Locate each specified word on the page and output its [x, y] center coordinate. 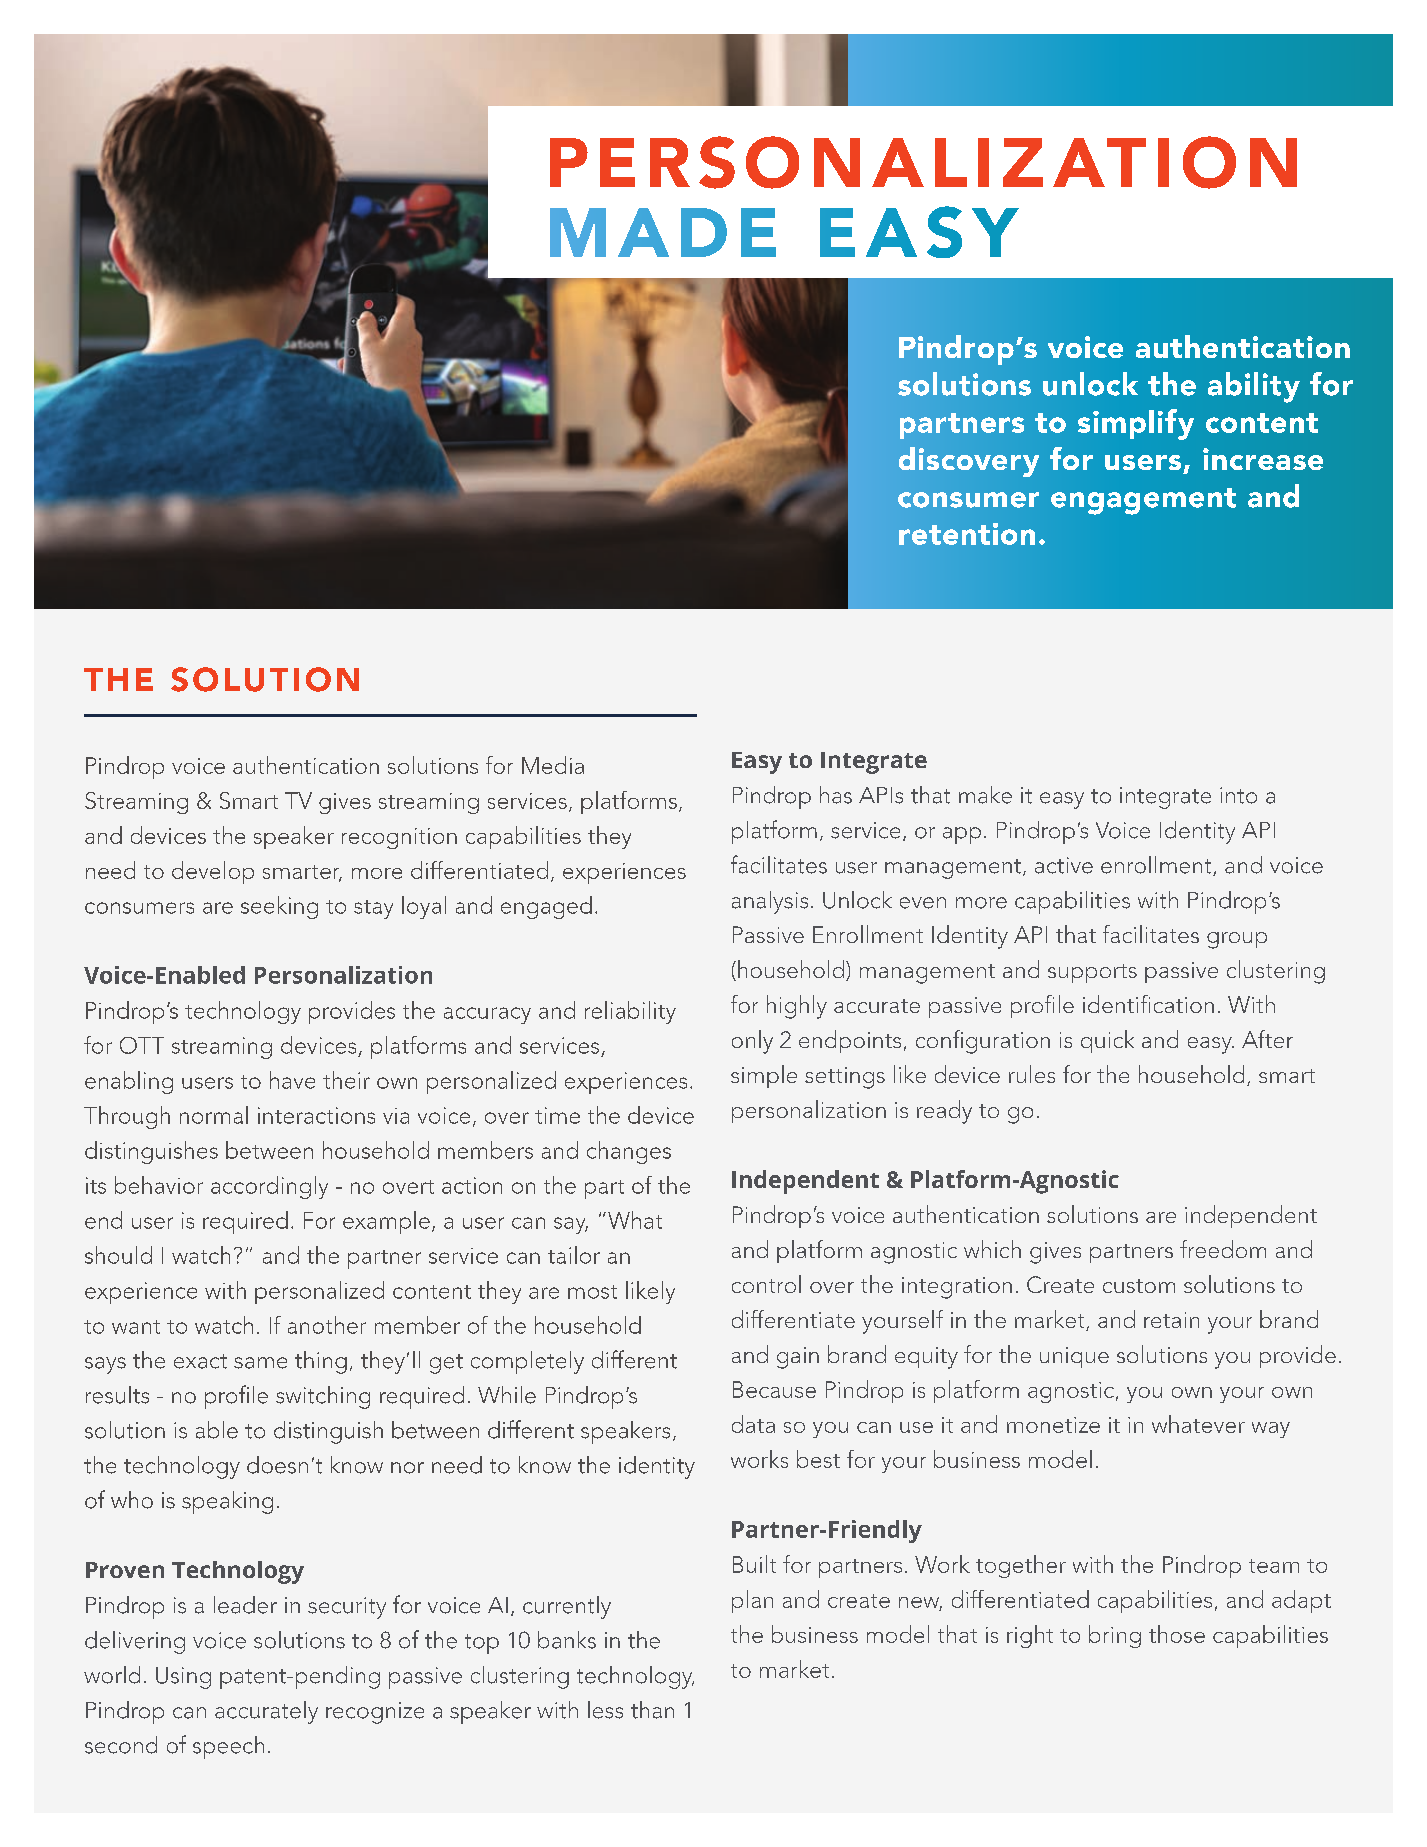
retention [967, 534]
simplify [1136, 424]
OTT [142, 1045]
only [752, 1042]
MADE [663, 232]
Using [183, 1678]
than [652, 1710]
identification [1148, 1004]
